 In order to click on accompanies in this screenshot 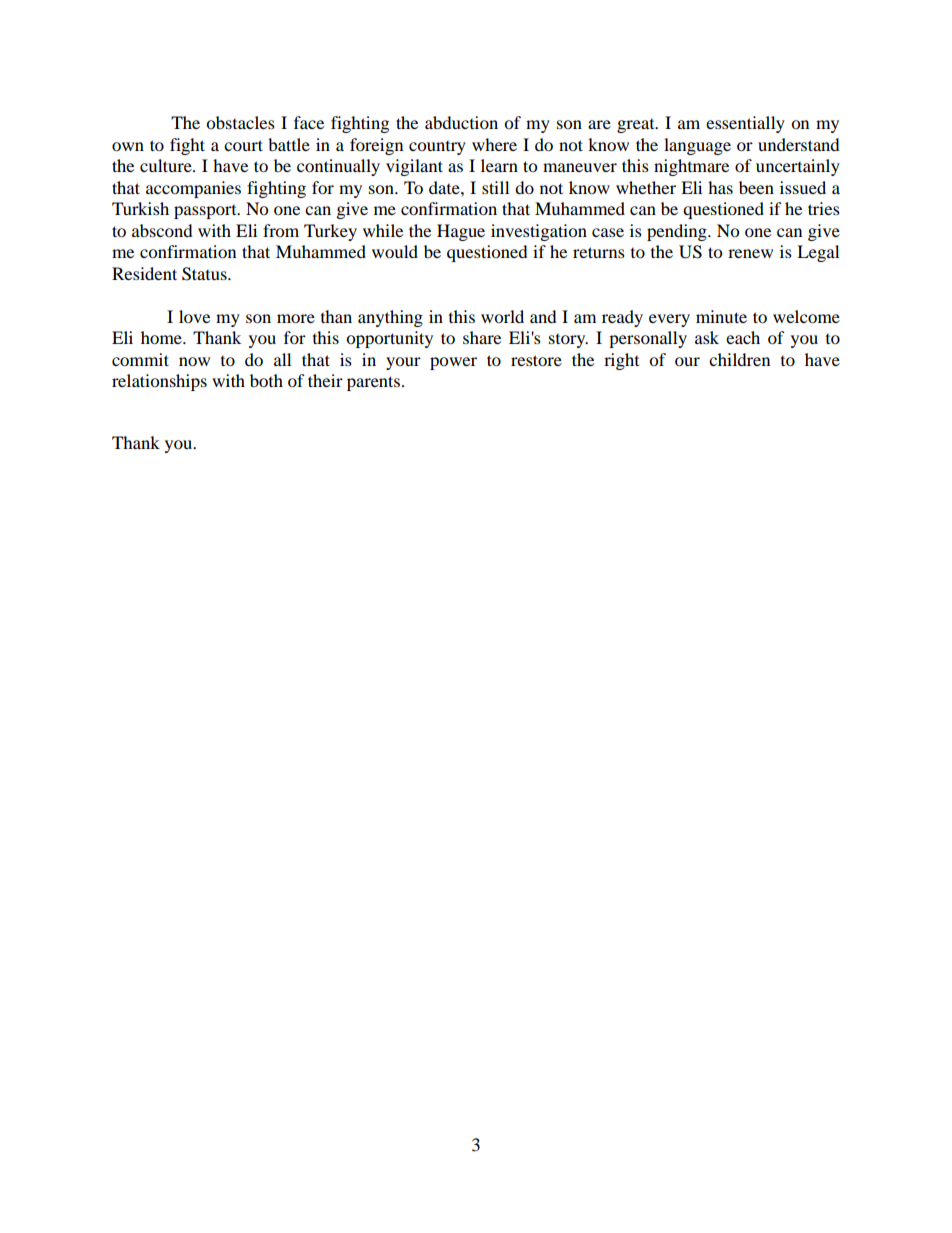, I will do `click(193, 189)`.
